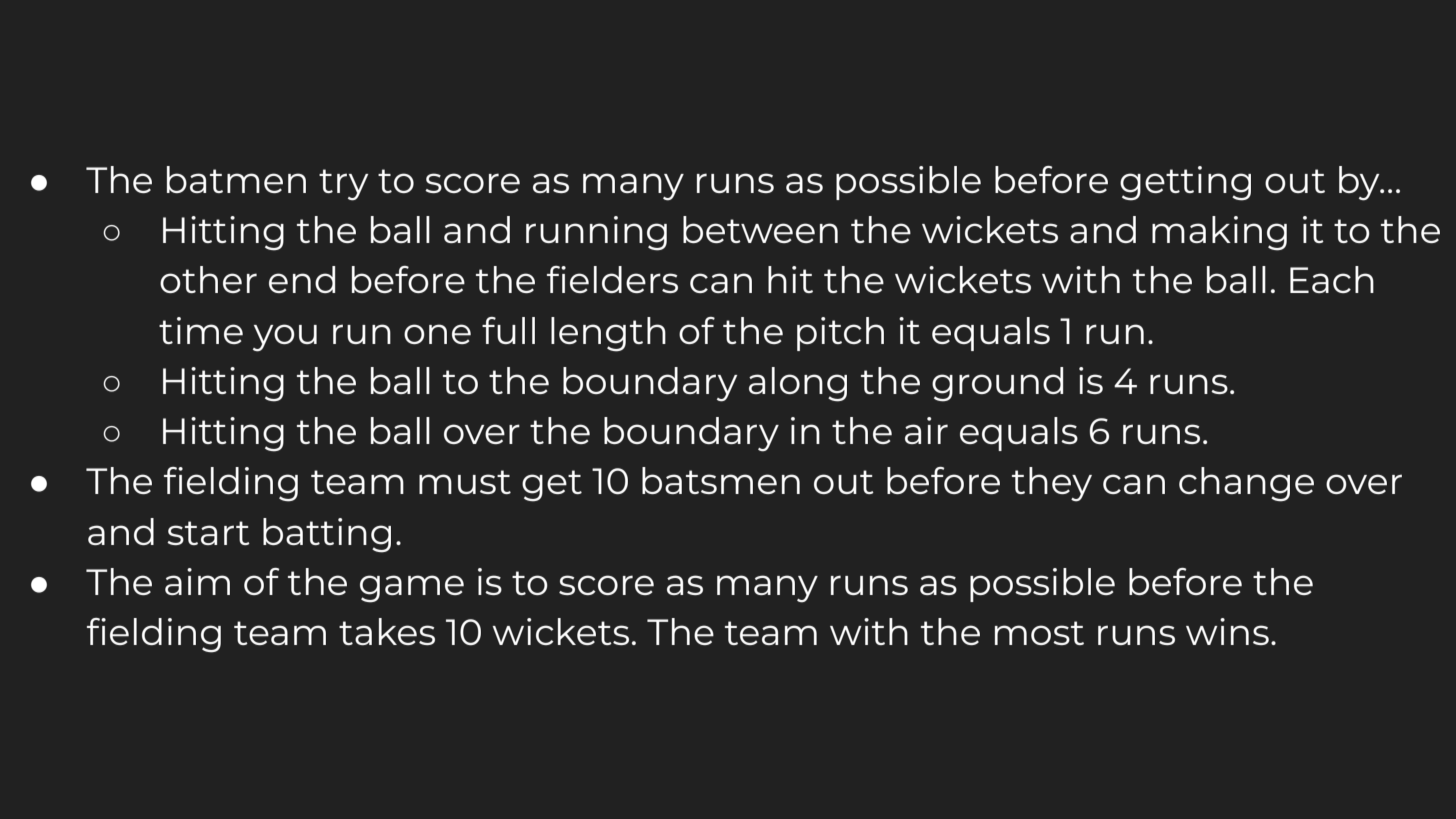 This screenshot has width=1456, height=819. I want to click on batsmen, so click(721, 480).
